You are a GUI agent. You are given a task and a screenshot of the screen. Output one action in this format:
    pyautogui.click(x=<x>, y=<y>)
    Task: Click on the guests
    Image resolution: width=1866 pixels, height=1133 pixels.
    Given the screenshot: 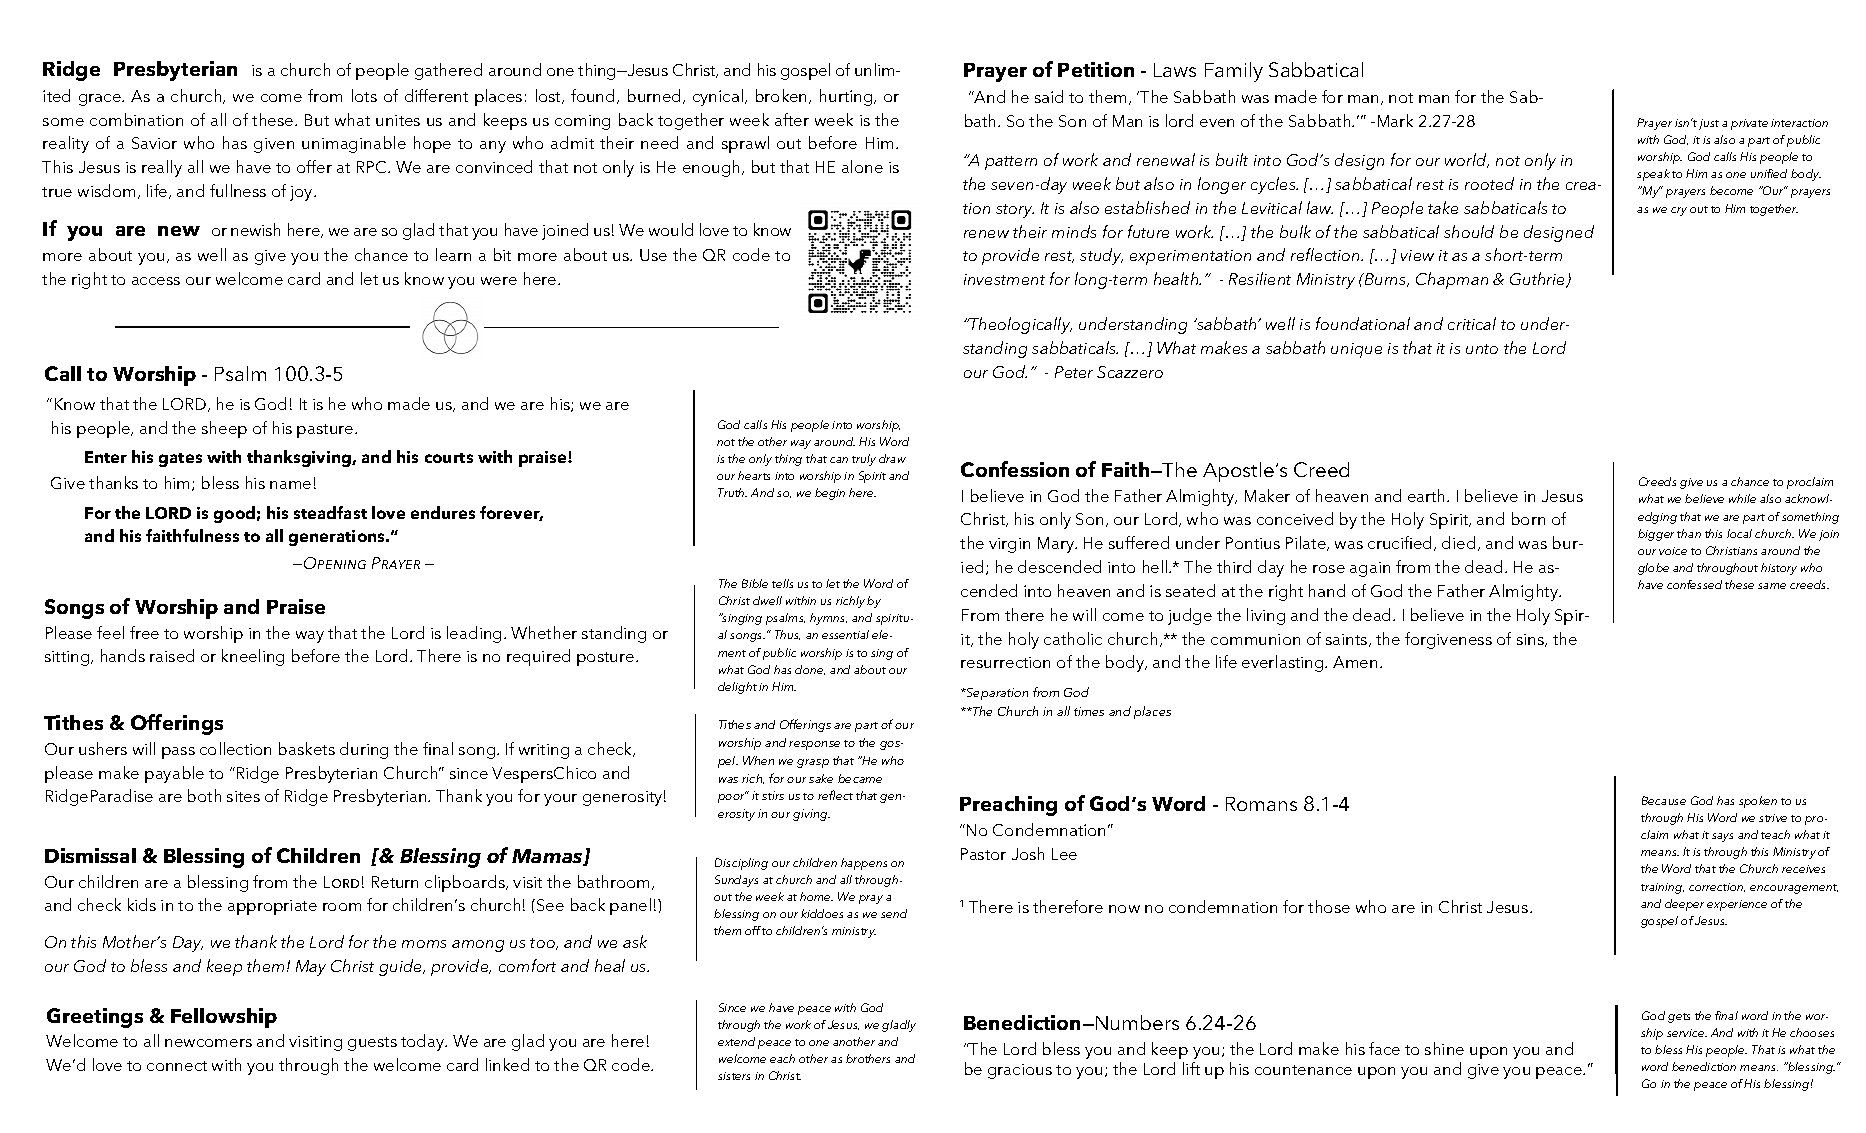 What is the action you would take?
    pyautogui.click(x=372, y=1044)
